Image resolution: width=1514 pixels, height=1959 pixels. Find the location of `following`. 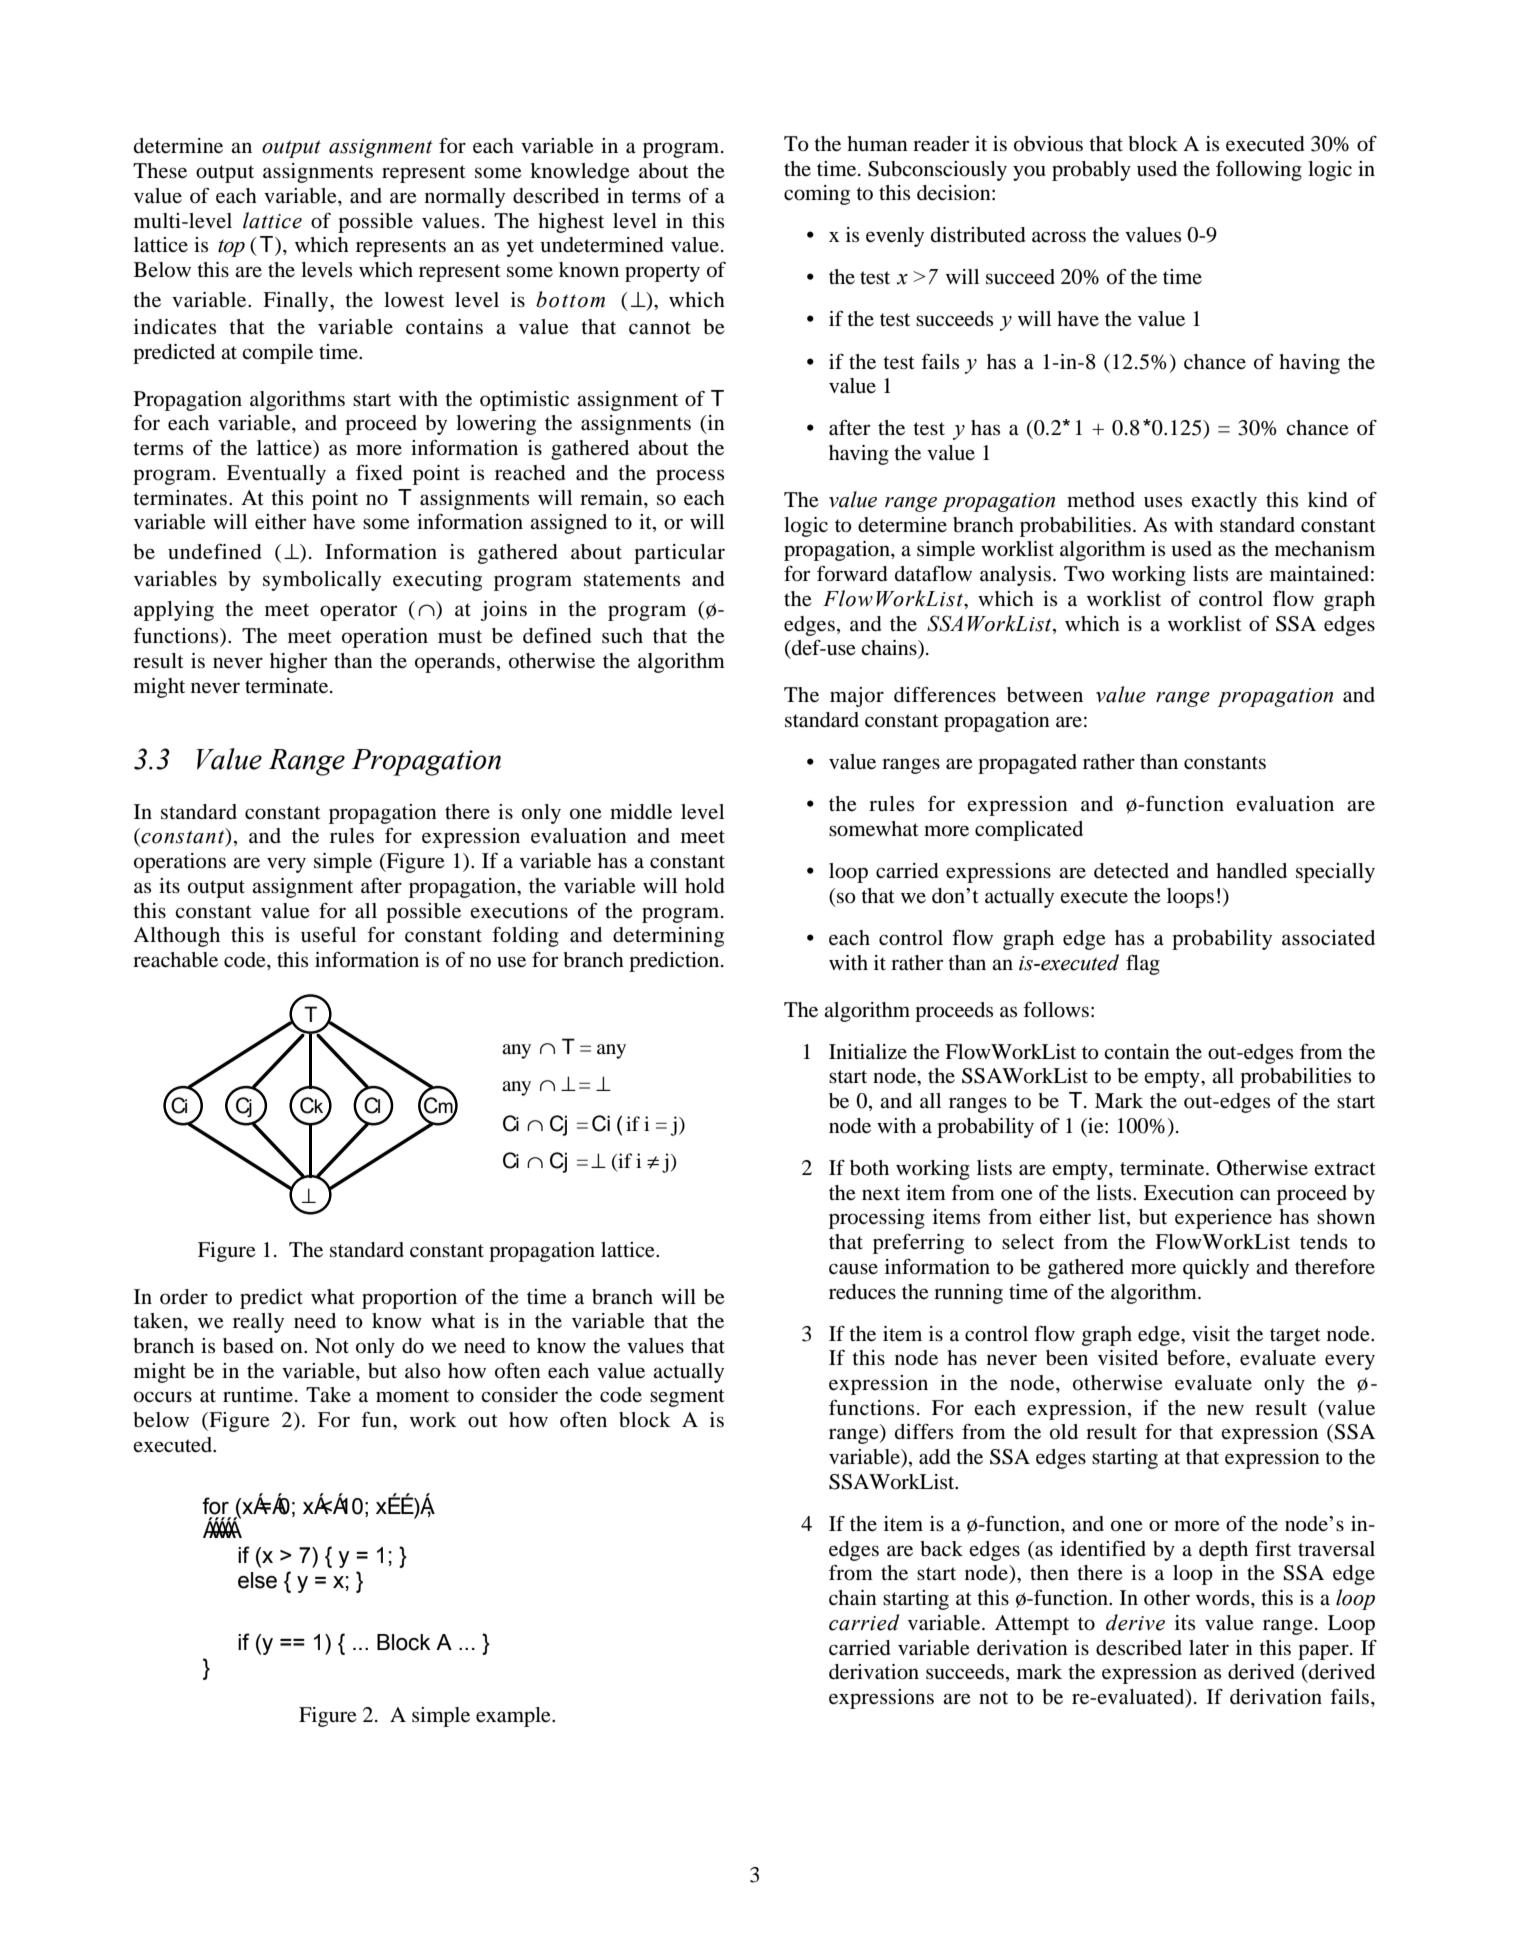

following is located at coordinates (1259, 171).
